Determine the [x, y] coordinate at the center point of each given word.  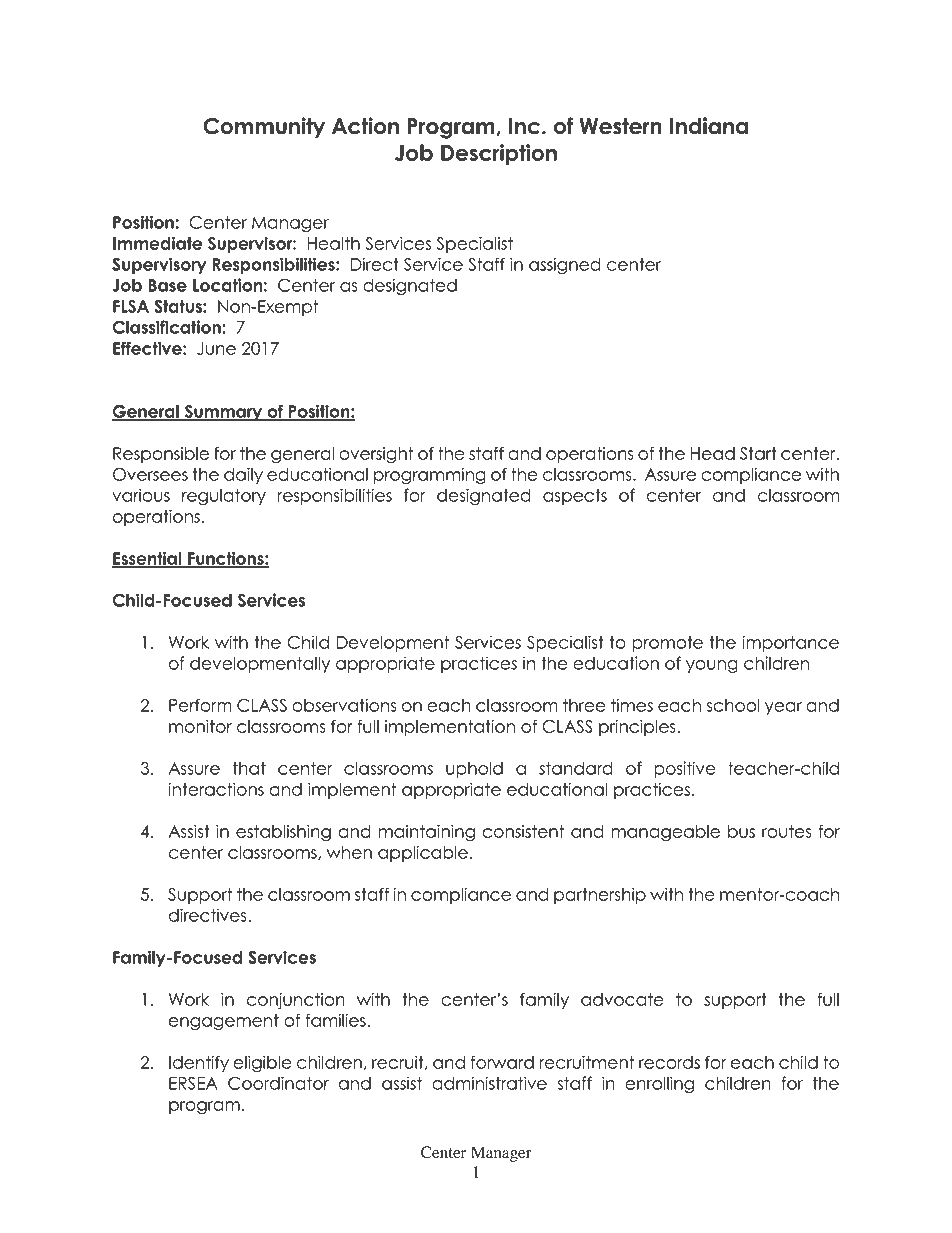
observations [344, 705]
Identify [199, 1063]
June [216, 348]
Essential [148, 559]
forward [502, 1062]
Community [264, 128]
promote [667, 644]
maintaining [427, 833]
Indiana [709, 126]
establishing [283, 833]
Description [499, 154]
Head [713, 453]
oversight [376, 455]
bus [741, 831]
